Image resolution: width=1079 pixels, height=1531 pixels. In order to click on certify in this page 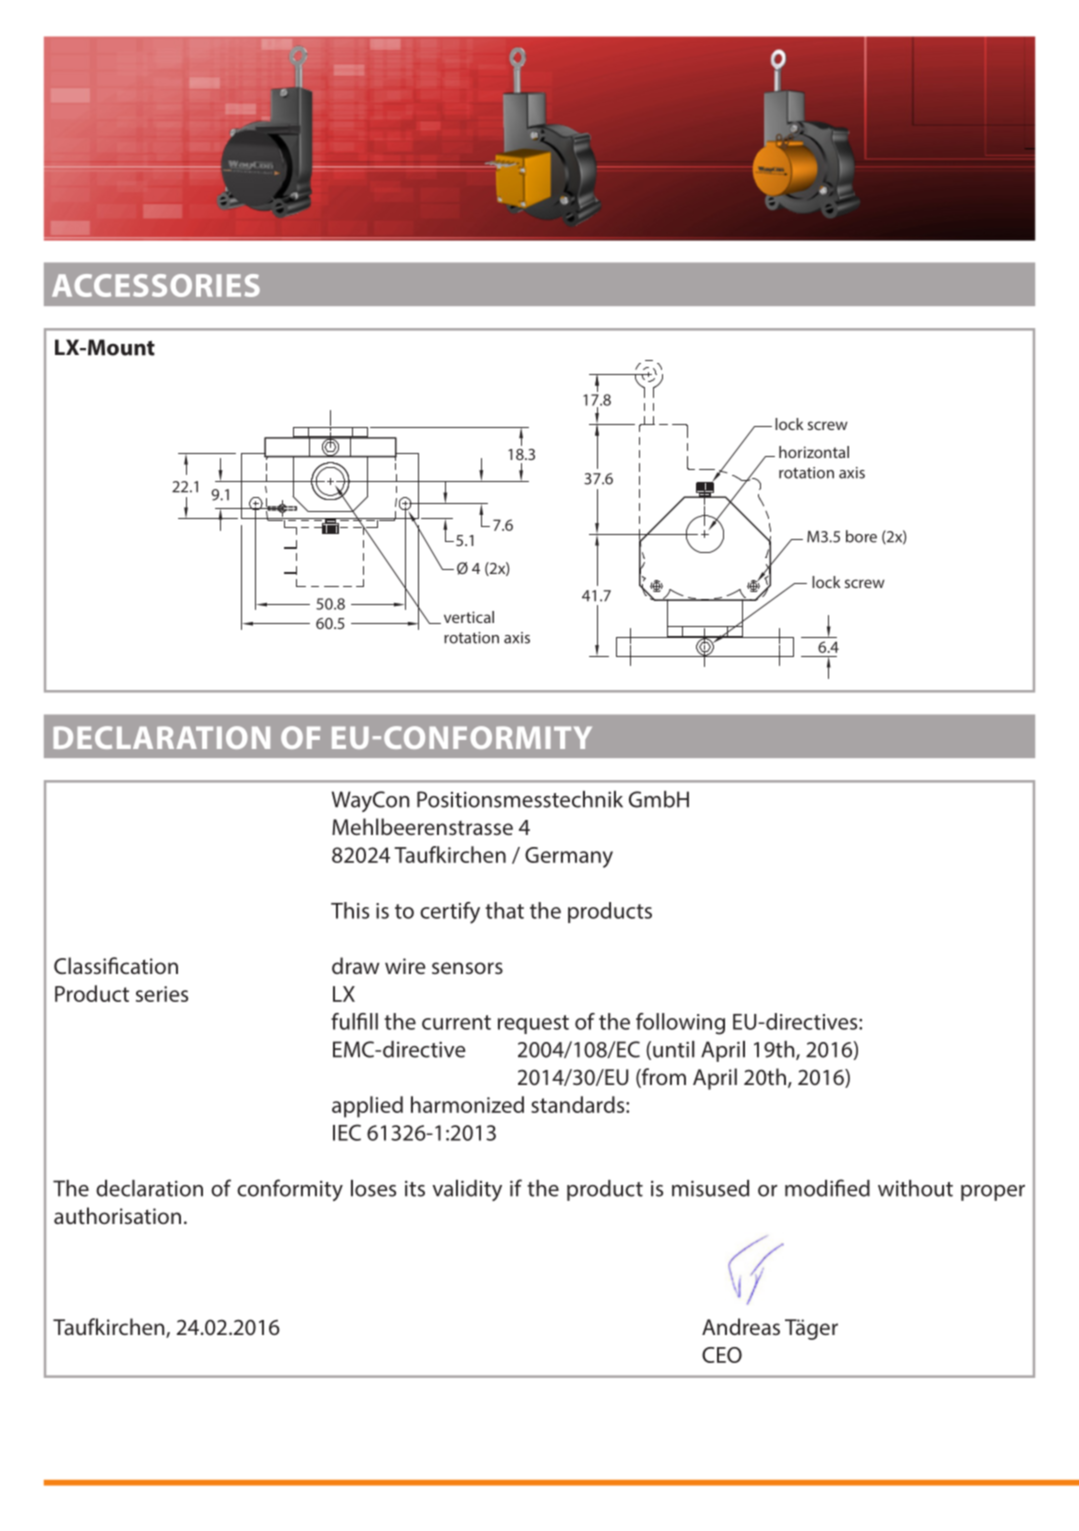, I will do `click(450, 913)`.
